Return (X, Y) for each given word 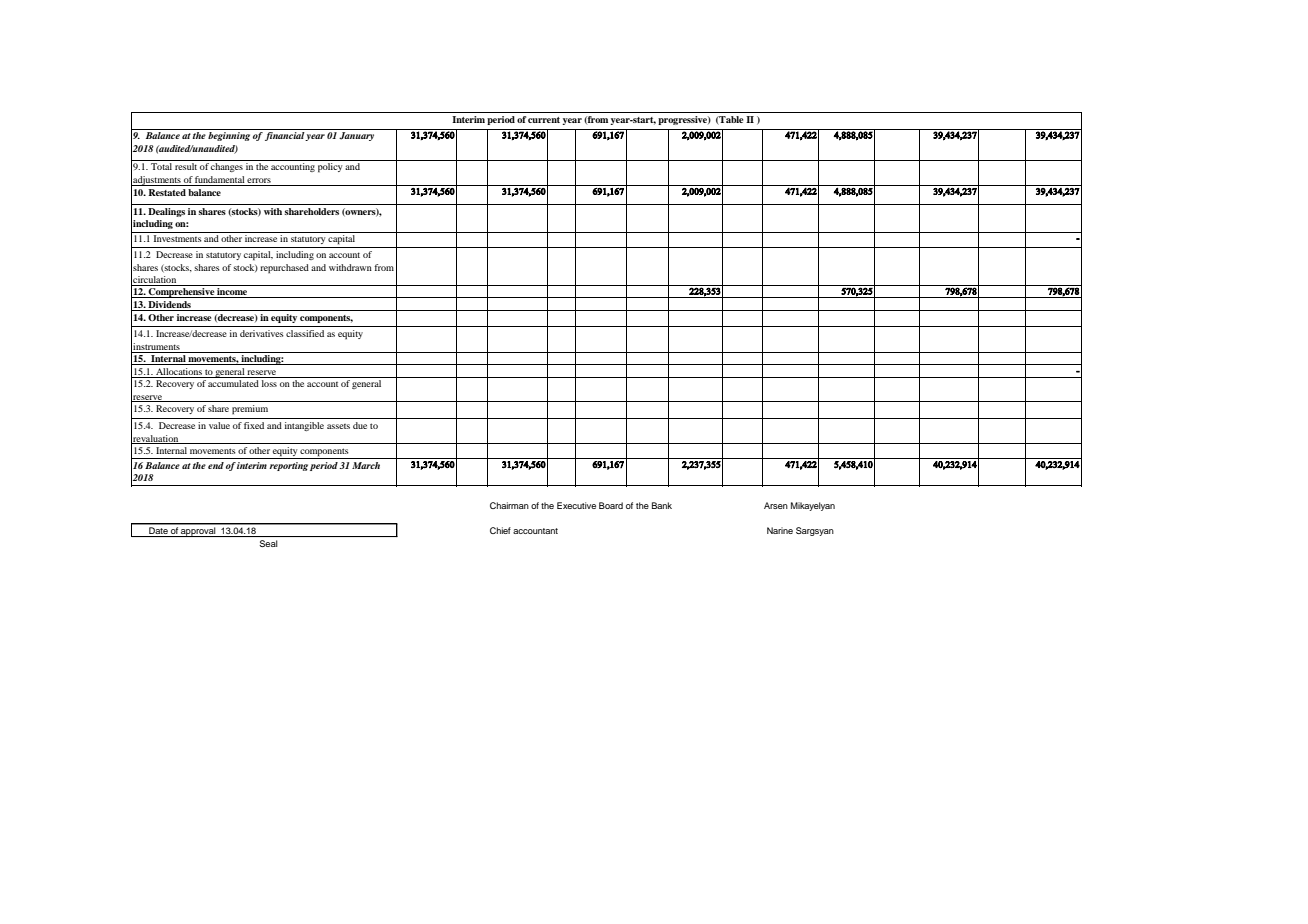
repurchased (284, 269)
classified (305, 333)
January (356, 136)
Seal (268, 543)
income (232, 293)
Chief (500, 530)
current (544, 120)
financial (285, 136)
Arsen (776, 505)
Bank (662, 505)
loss (269, 383)
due (360, 425)
